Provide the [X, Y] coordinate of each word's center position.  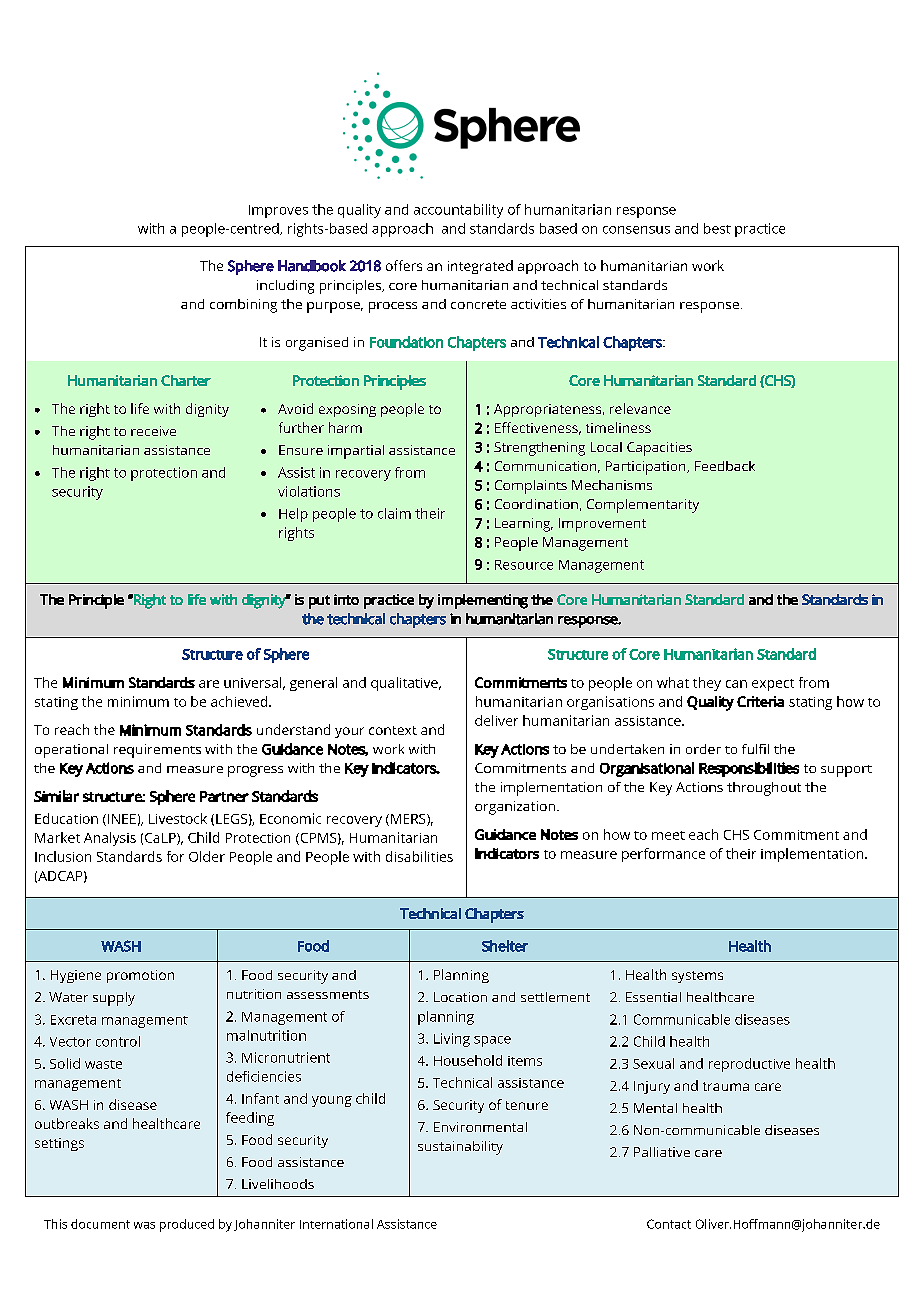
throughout [764, 789]
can [736, 684]
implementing [483, 601]
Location [460, 997]
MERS [409, 820]
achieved [240, 701]
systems [697, 977]
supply [114, 999]
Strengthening [539, 449]
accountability [458, 211]
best [717, 228]
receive [153, 431]
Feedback [725, 466]
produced [187, 1225]
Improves [278, 211]
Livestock [178, 818]
